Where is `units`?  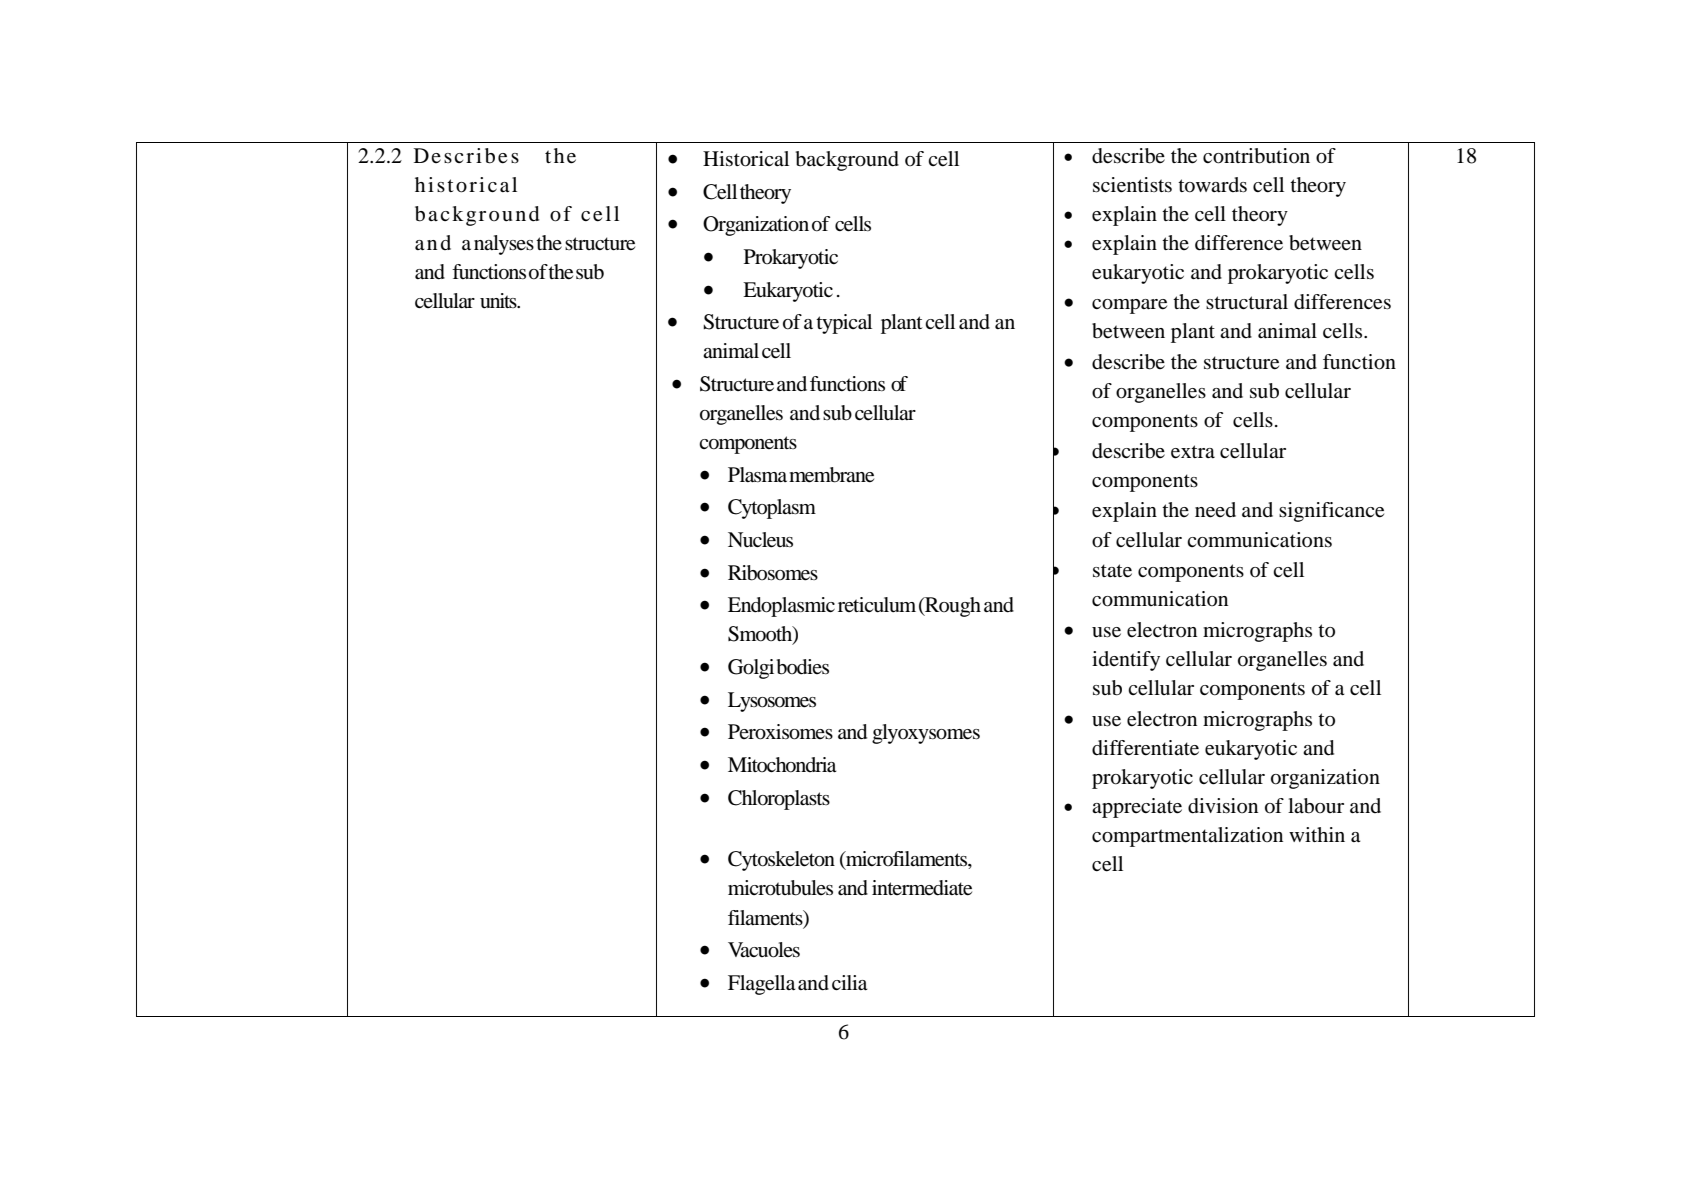 units is located at coordinates (499, 300).
